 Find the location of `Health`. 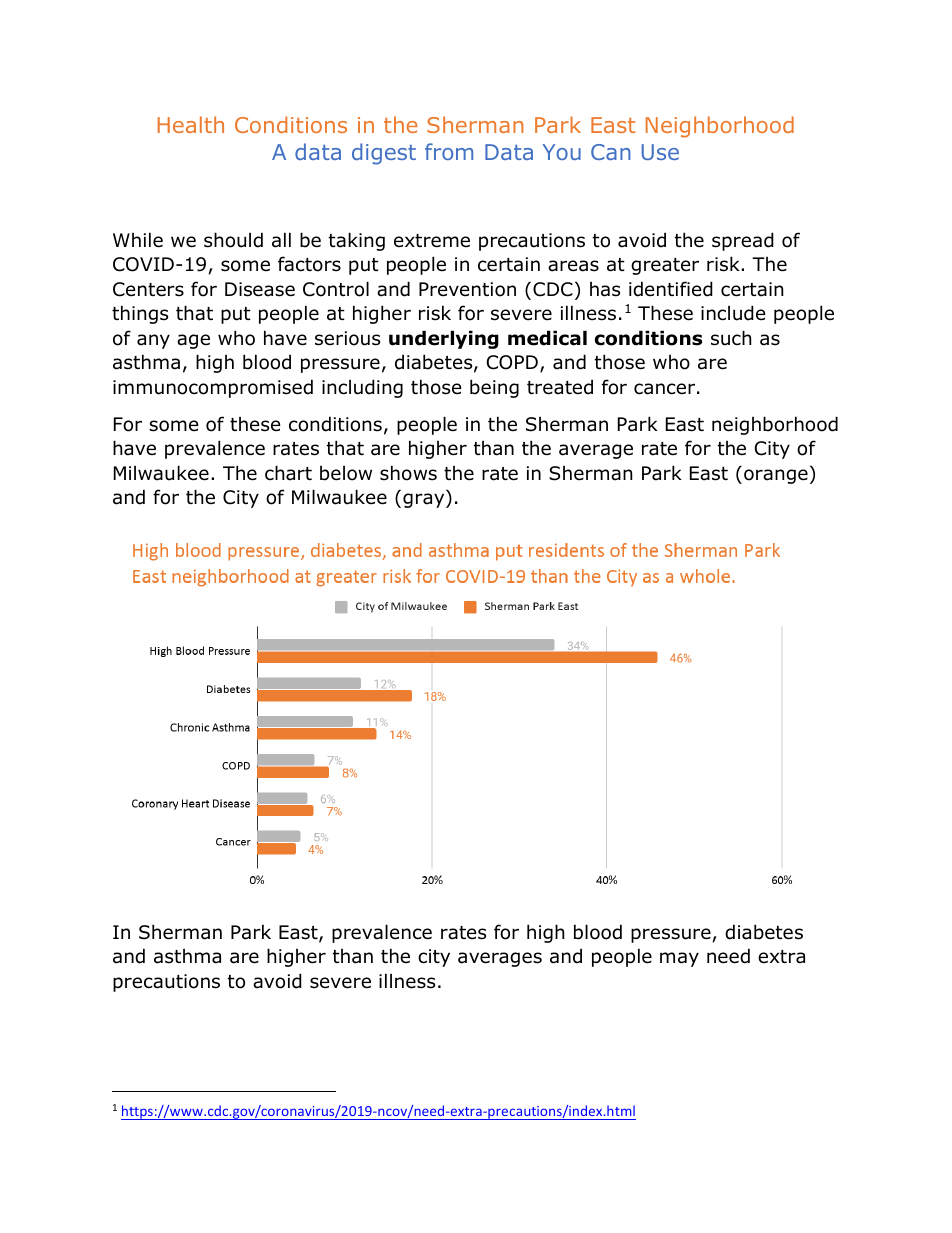

Health is located at coordinates (191, 124).
